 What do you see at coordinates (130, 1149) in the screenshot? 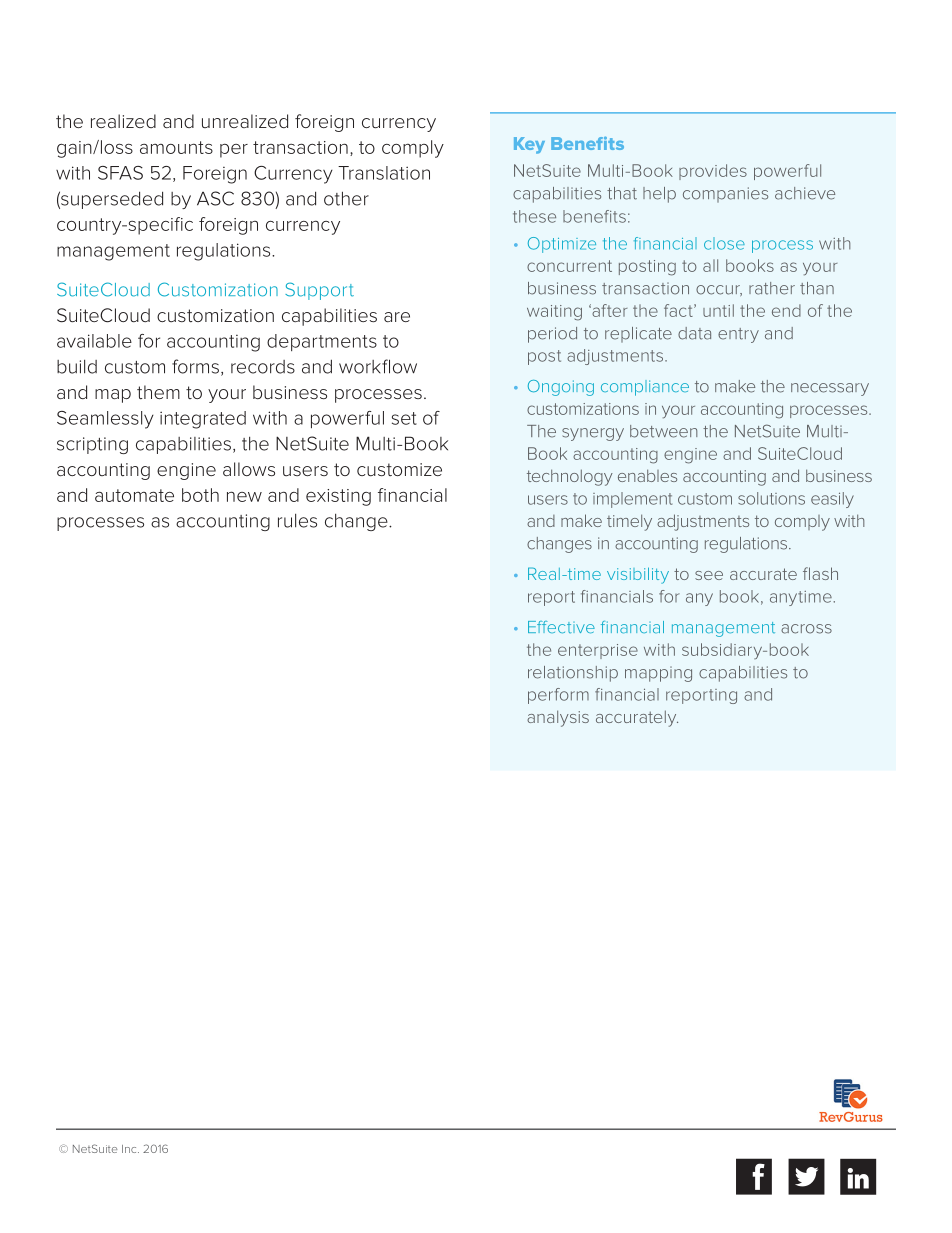
I see `Inc` at bounding box center [130, 1149].
